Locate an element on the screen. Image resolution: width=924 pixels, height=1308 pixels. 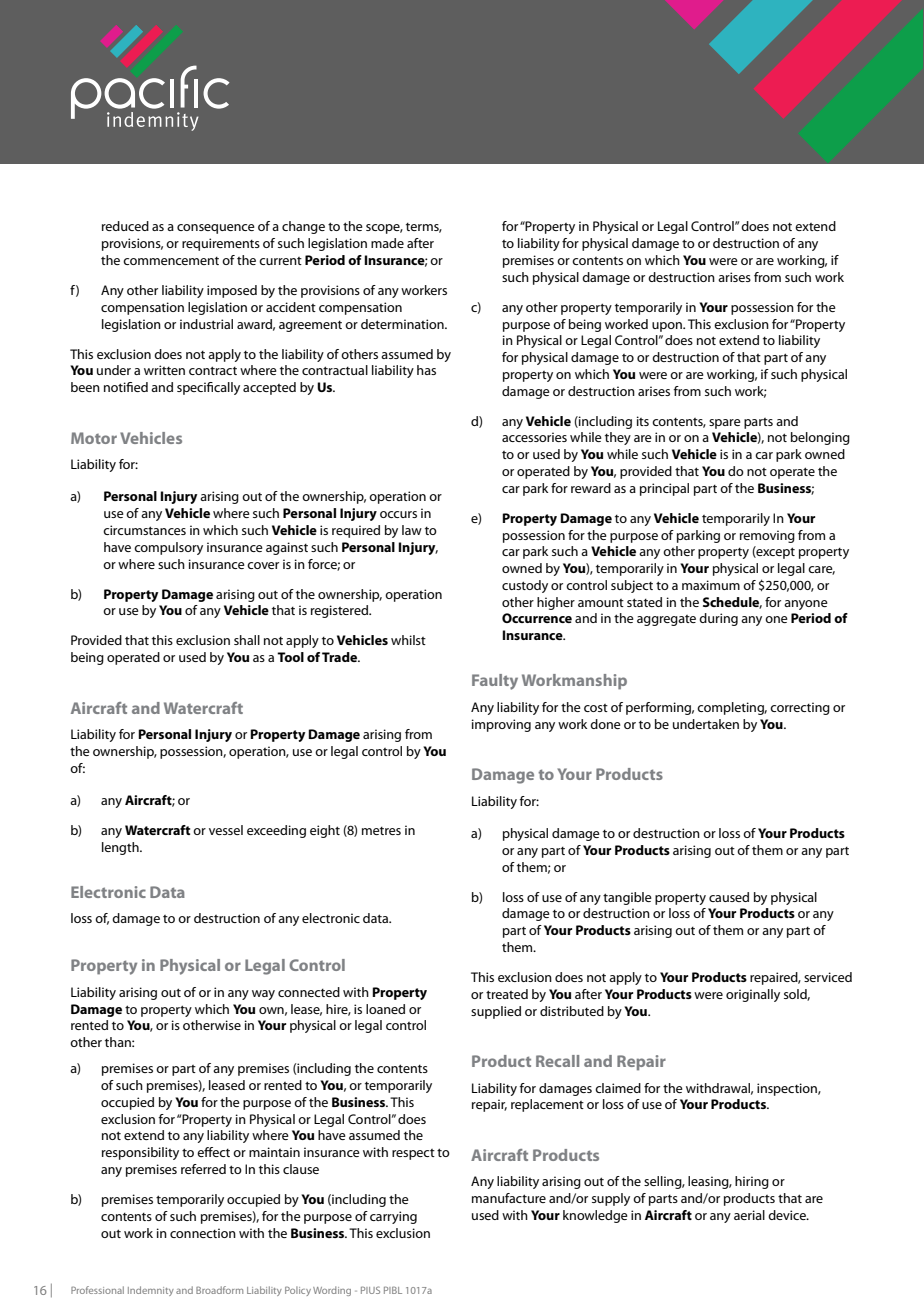
commencement is located at coordinates (171, 261).
